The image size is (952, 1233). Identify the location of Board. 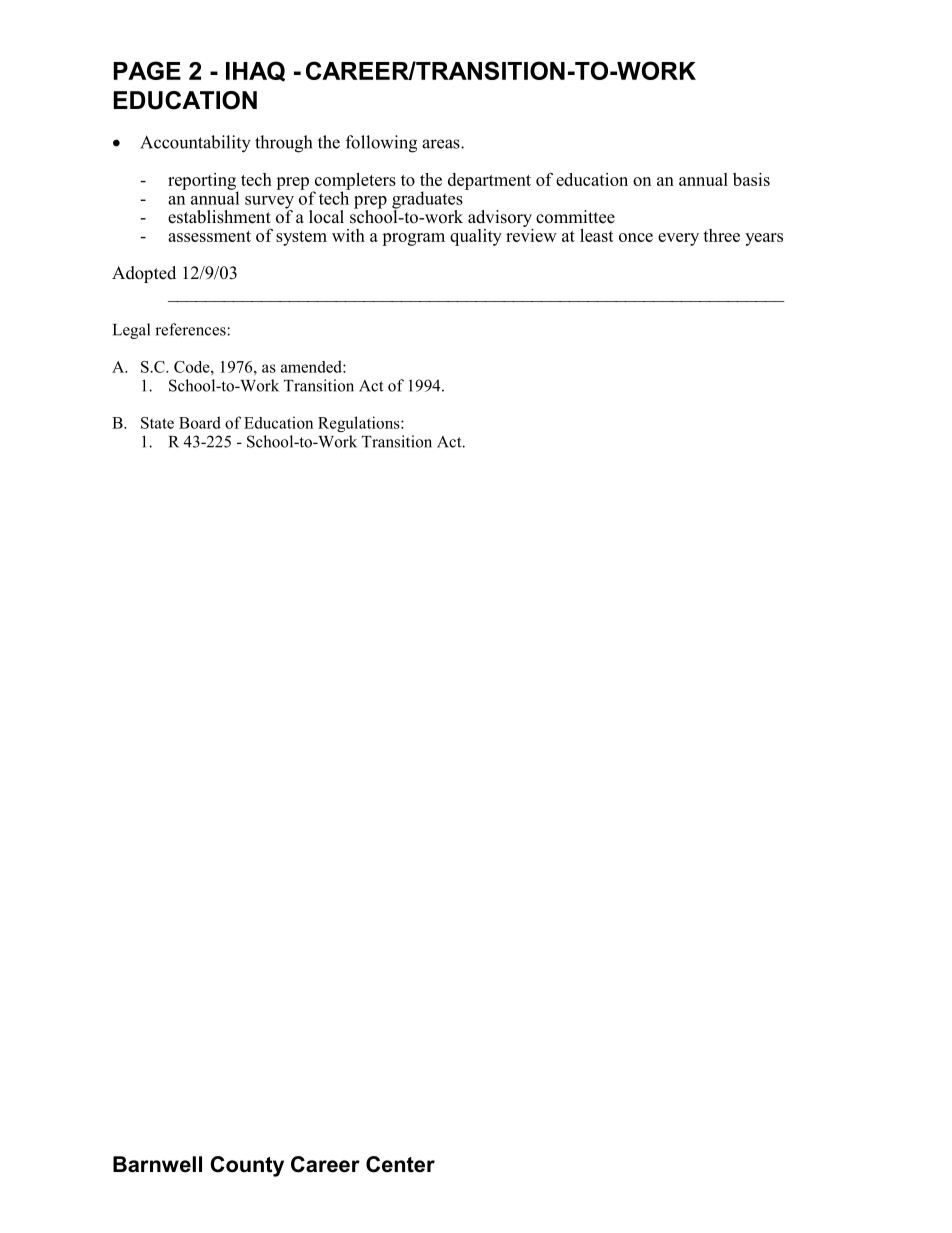
(200, 422).
